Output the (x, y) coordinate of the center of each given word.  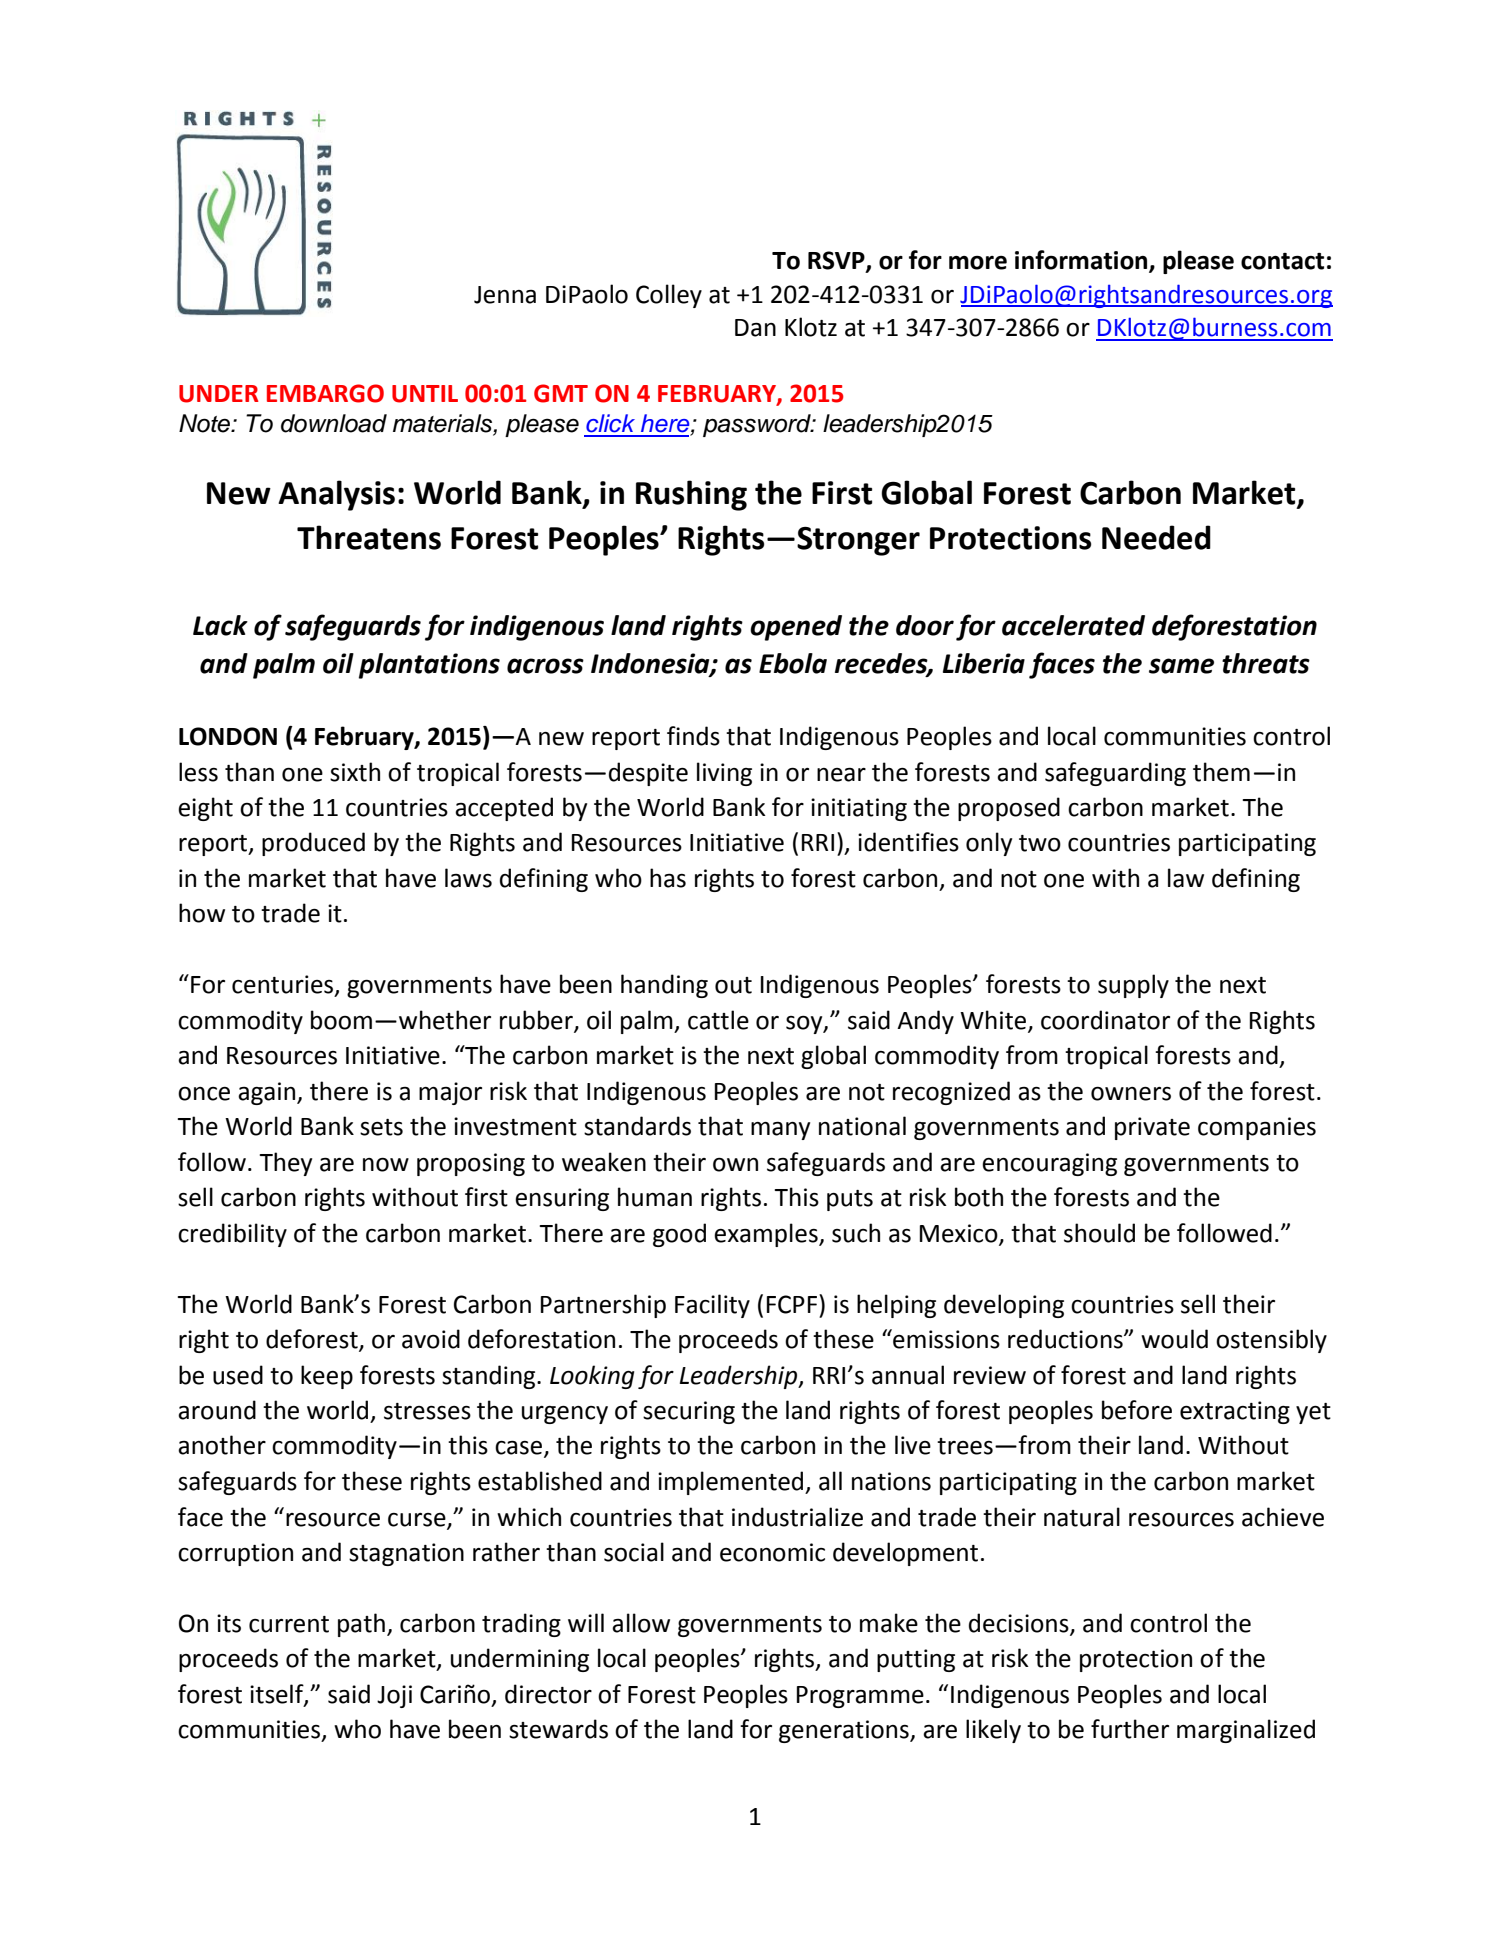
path (361, 1625)
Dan (755, 328)
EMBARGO (325, 393)
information (1082, 261)
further (1130, 1729)
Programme (860, 1697)
